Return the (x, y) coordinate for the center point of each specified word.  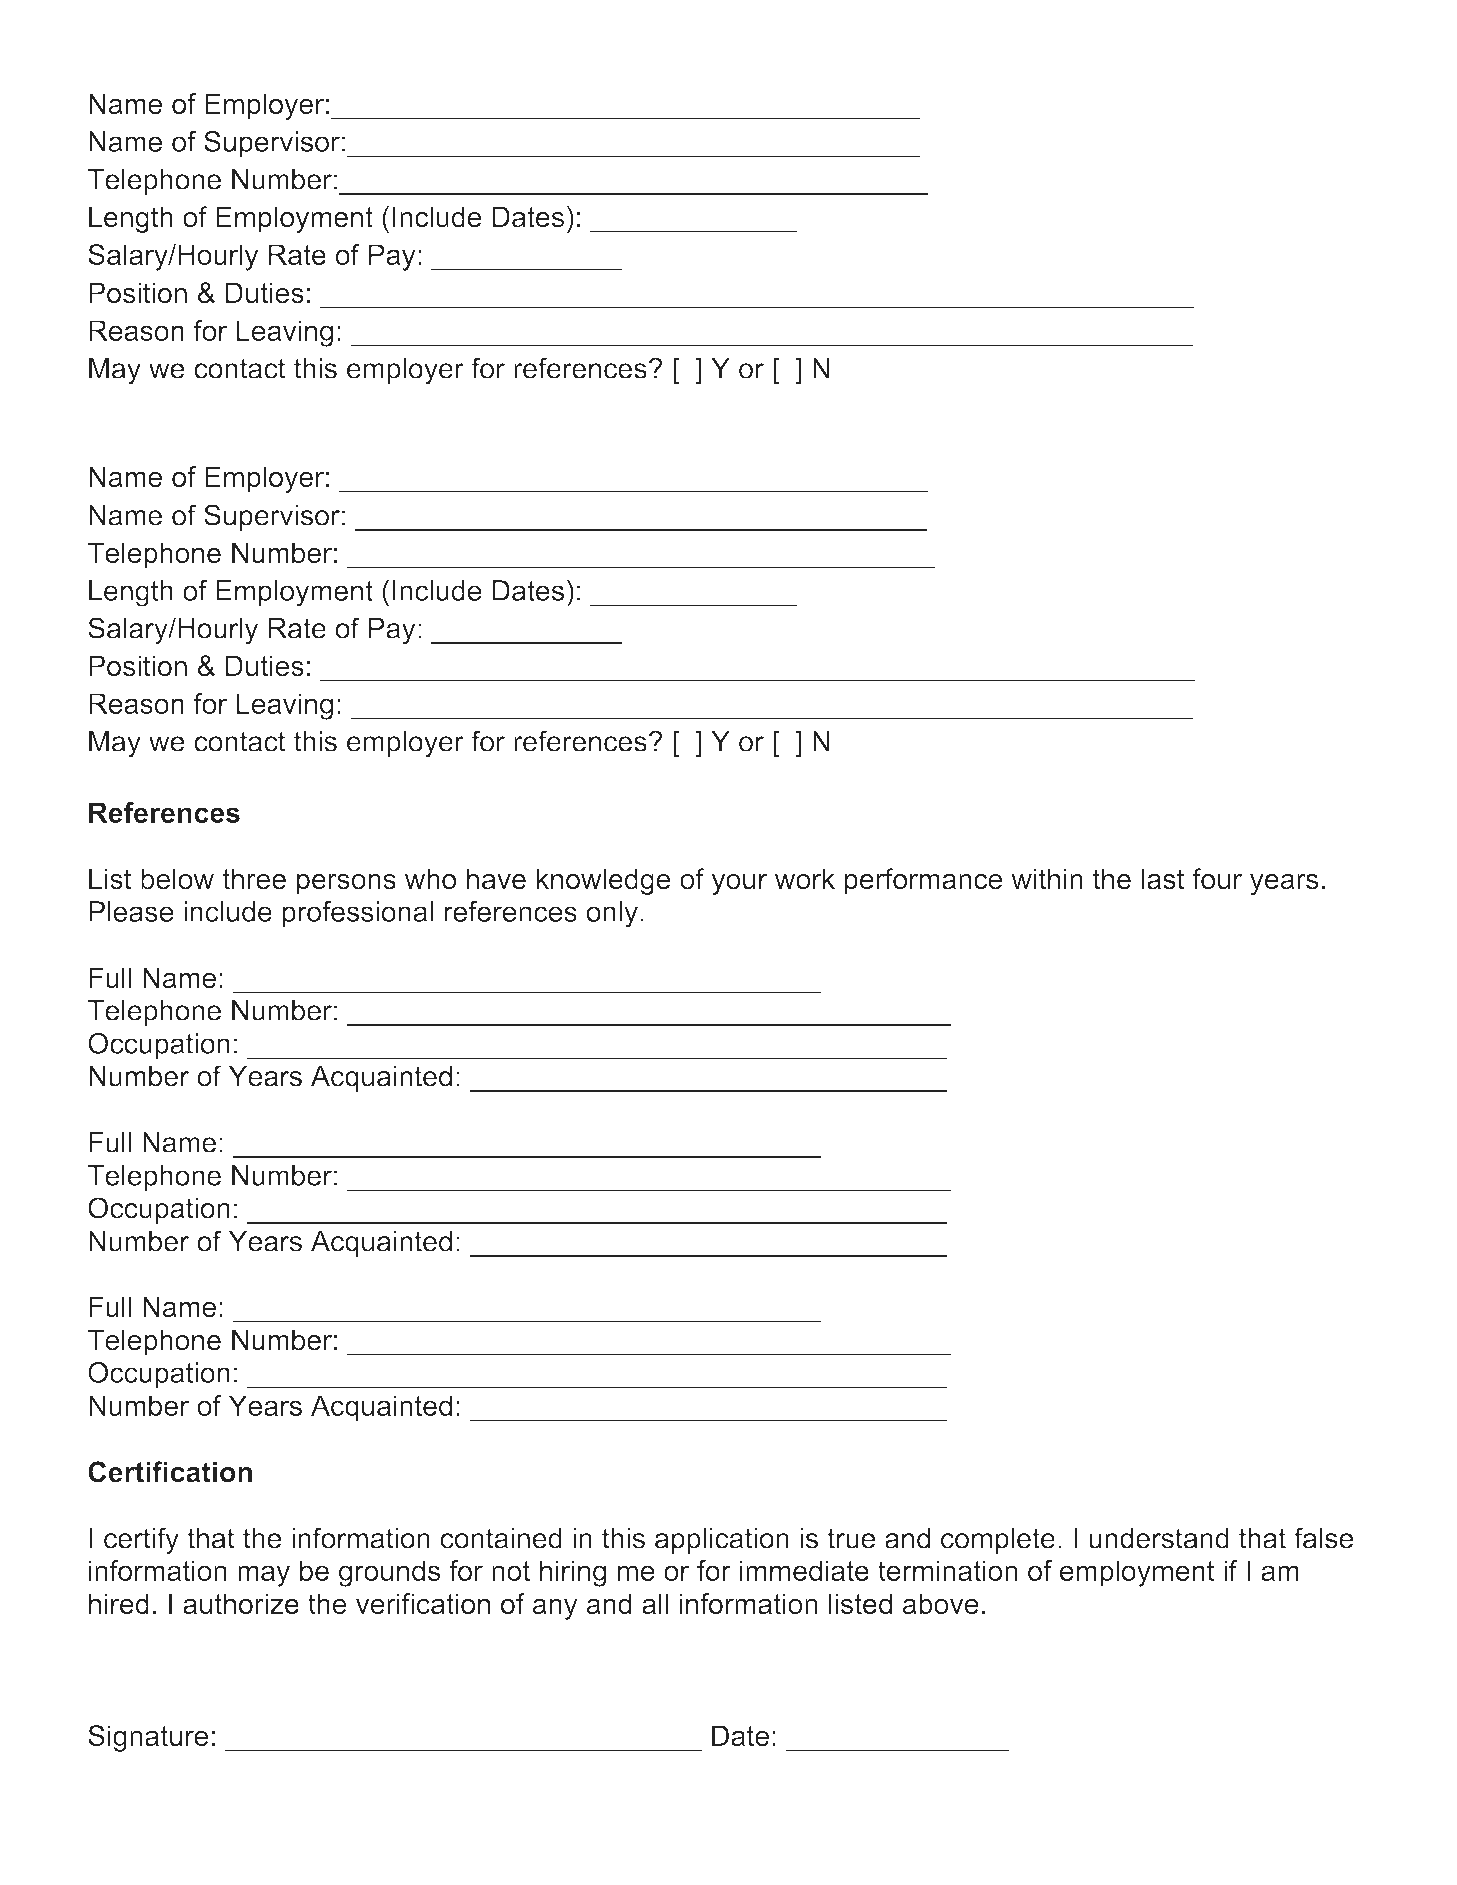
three (254, 879)
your (739, 884)
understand (1159, 1538)
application (722, 1541)
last (1163, 879)
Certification (170, 1472)
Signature (148, 1738)
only (612, 914)
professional (358, 914)
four (1217, 879)
